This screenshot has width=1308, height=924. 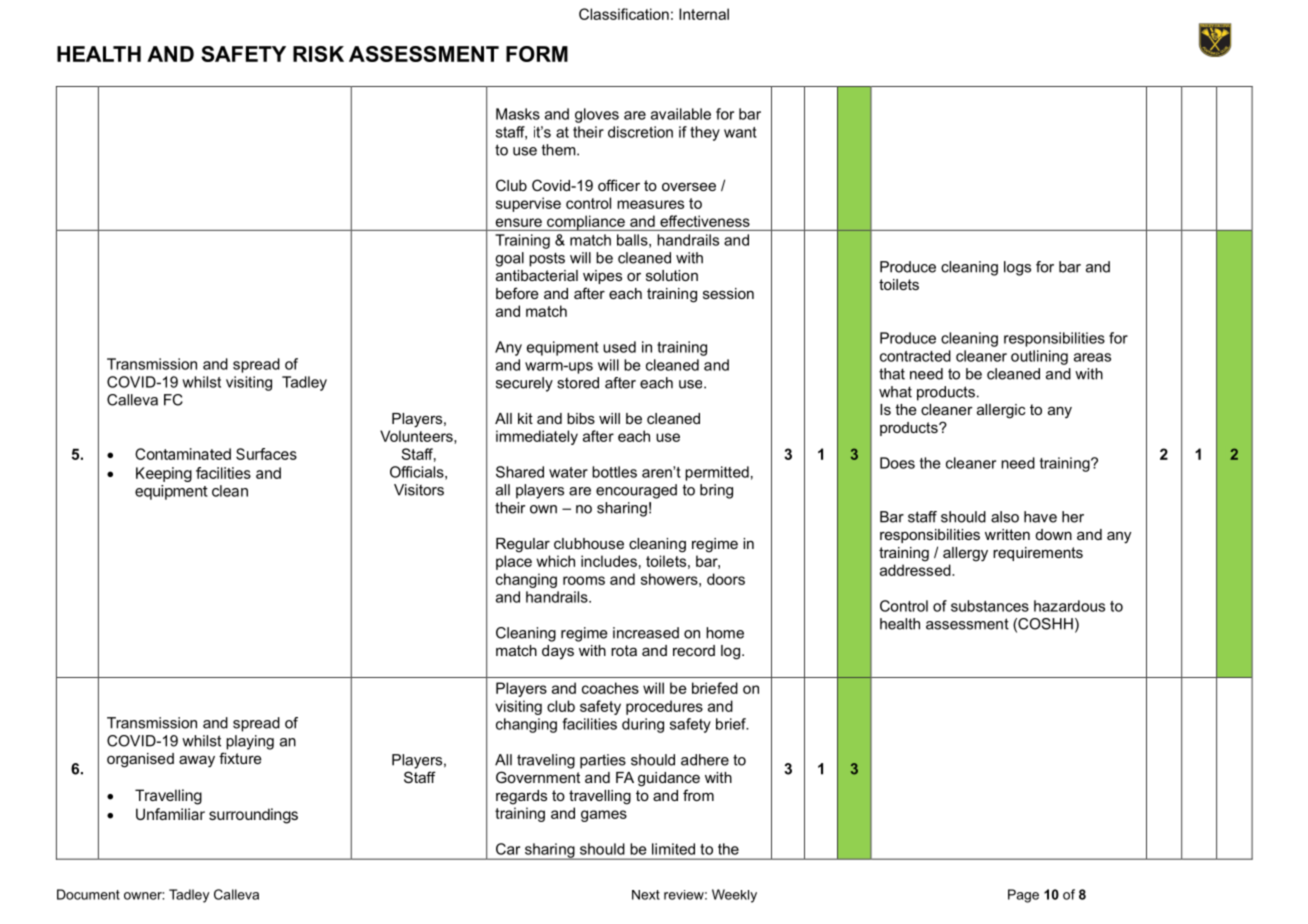 I want to click on Internal, so click(x=704, y=14).
